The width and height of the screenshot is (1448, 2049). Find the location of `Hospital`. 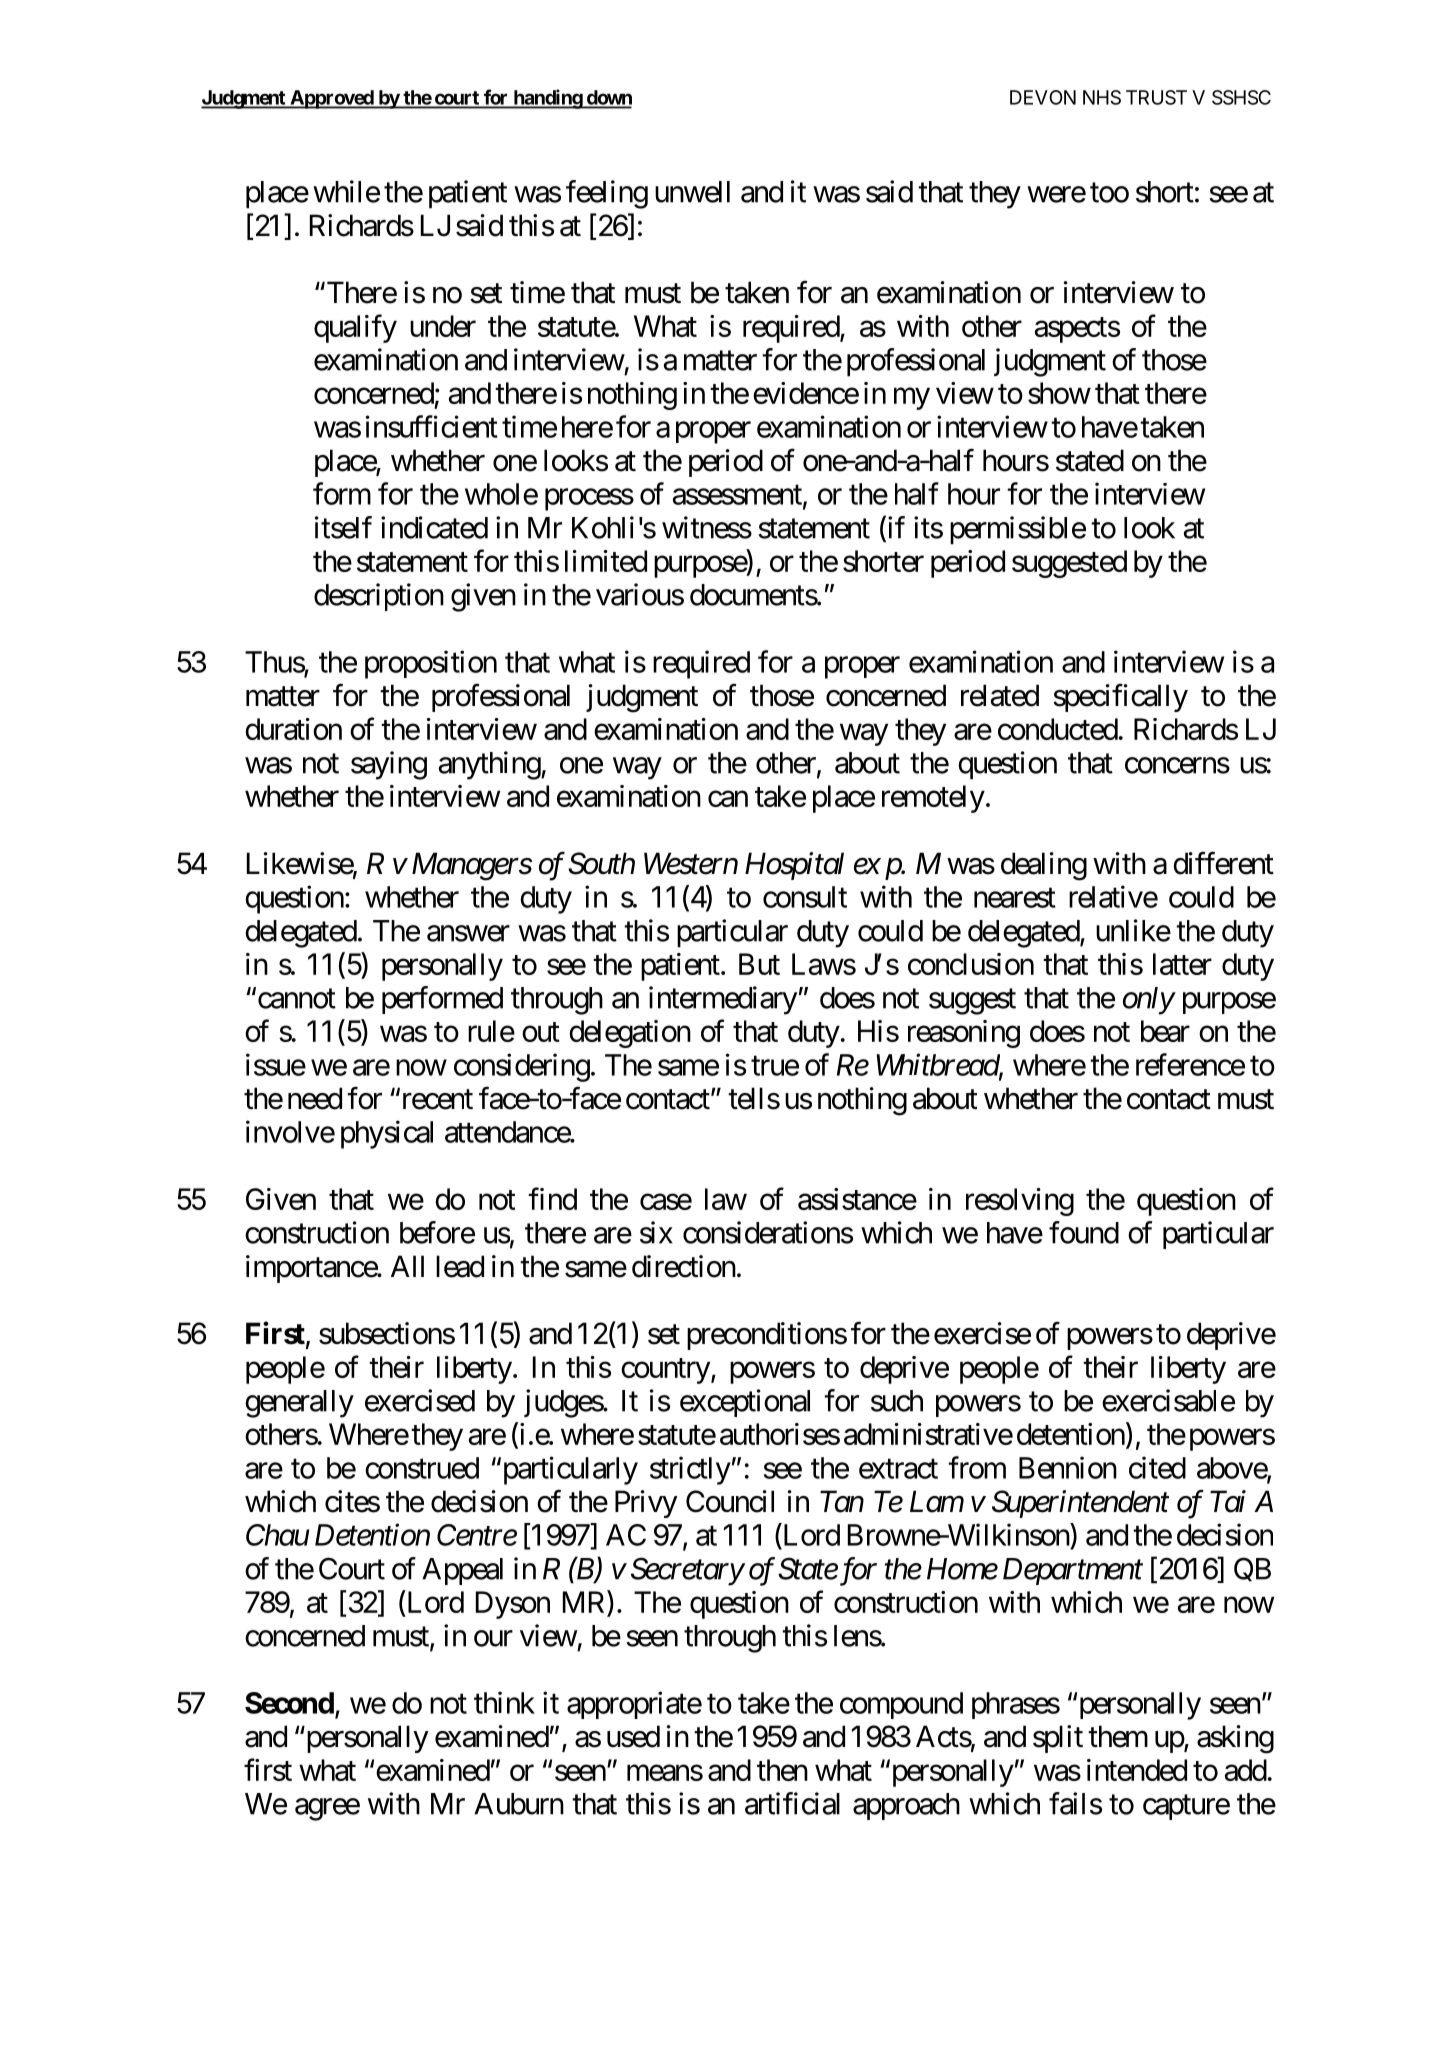

Hospital is located at coordinates (794, 866).
